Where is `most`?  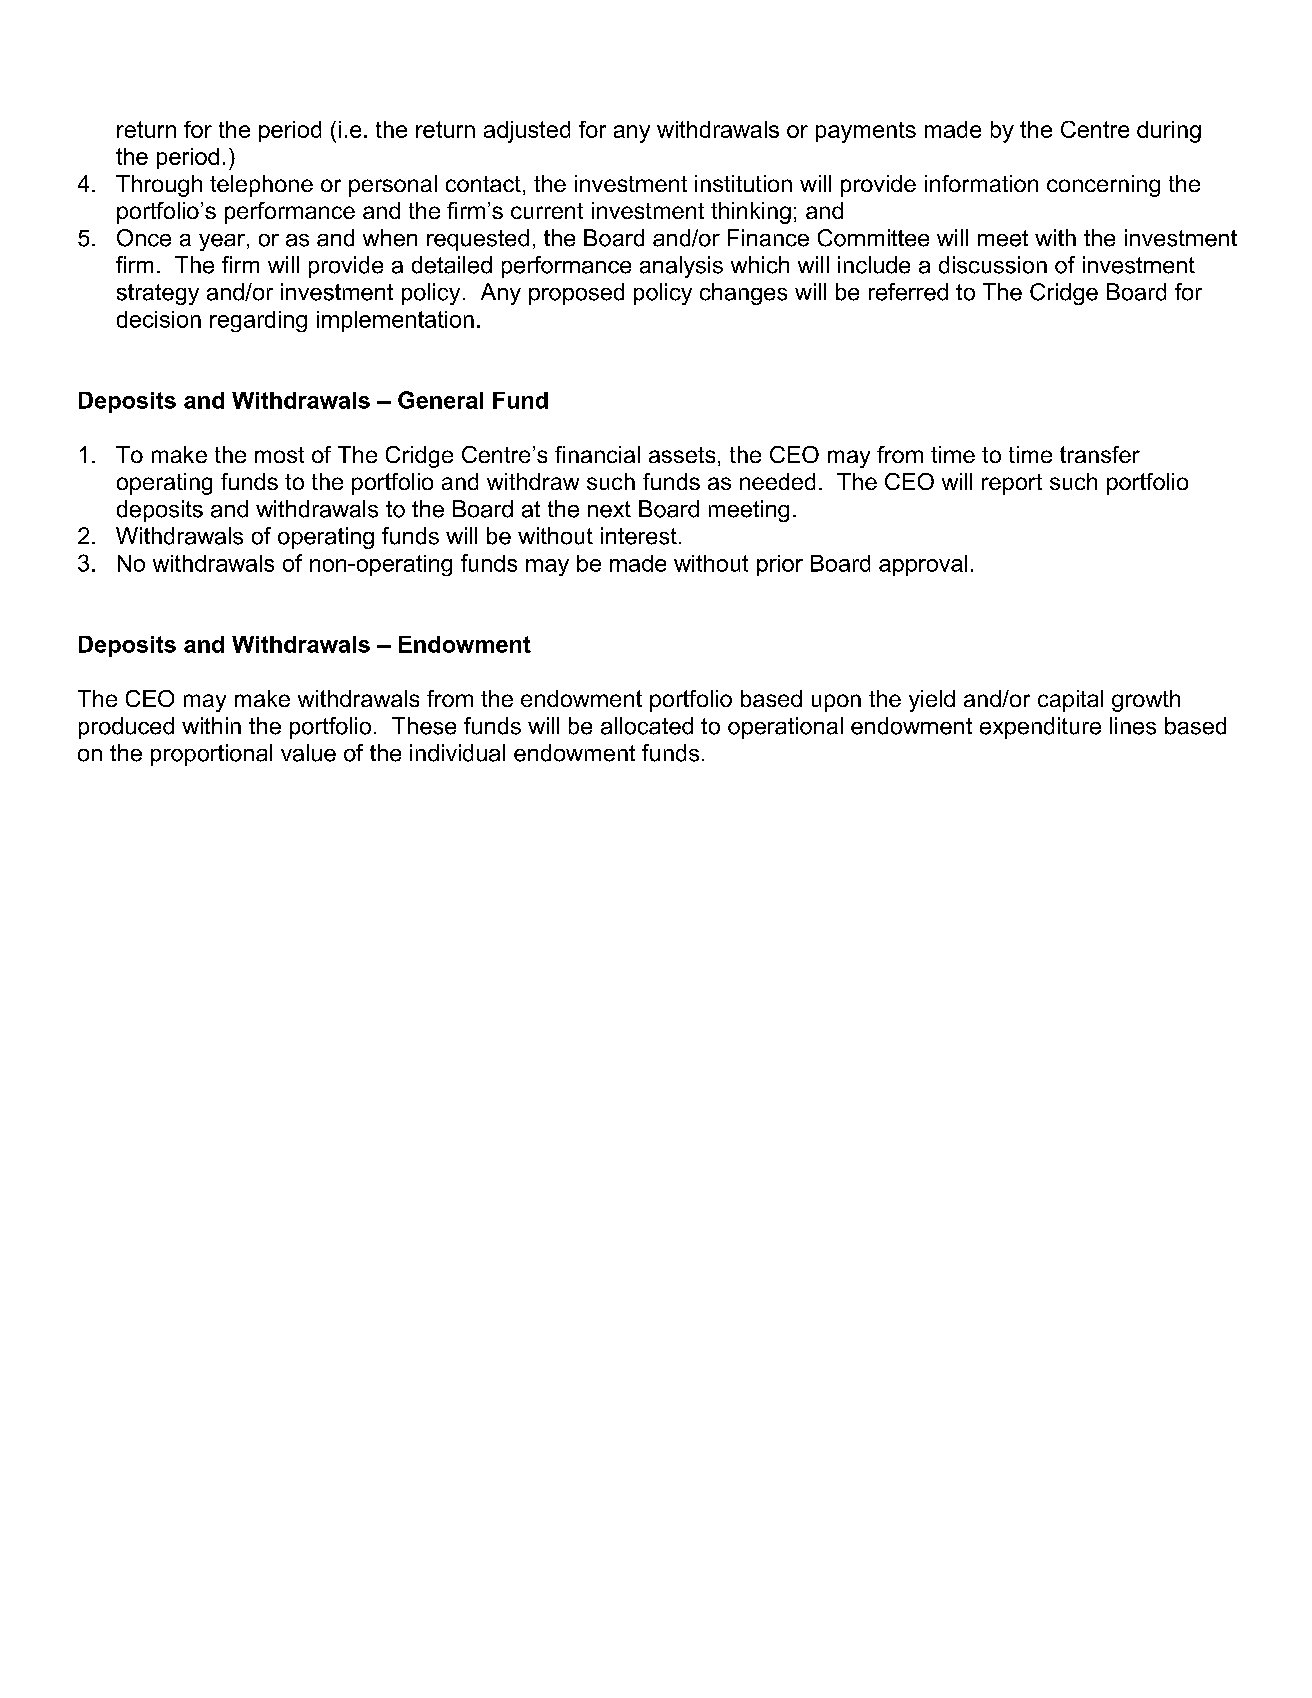 most is located at coordinates (279, 455).
